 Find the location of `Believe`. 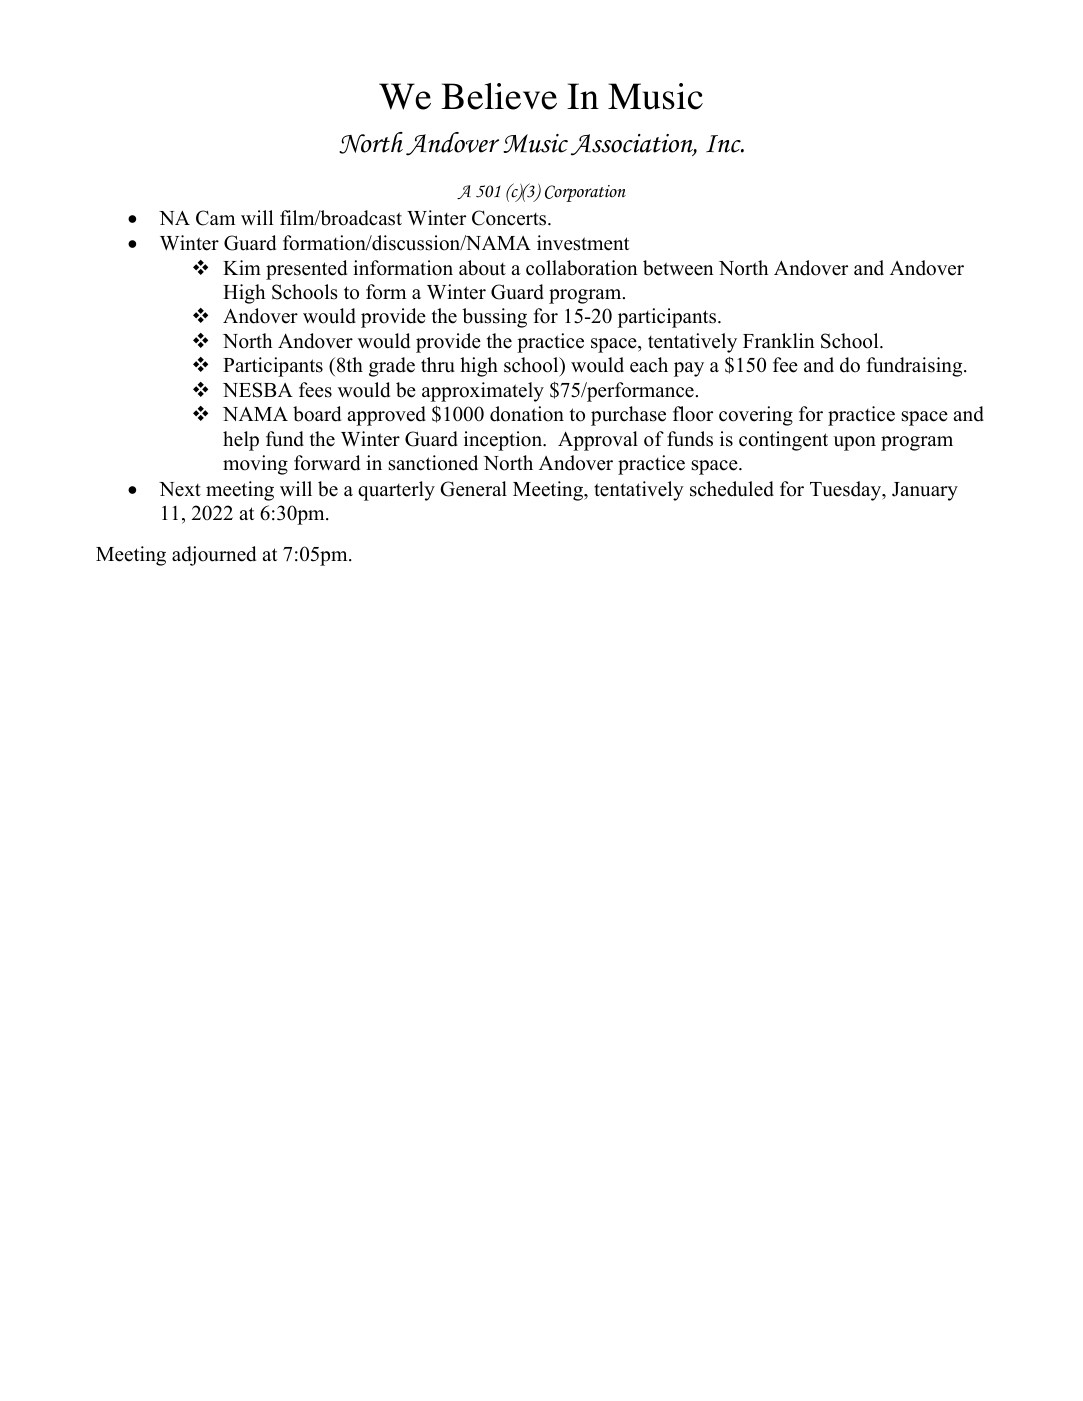

Believe is located at coordinates (499, 96).
